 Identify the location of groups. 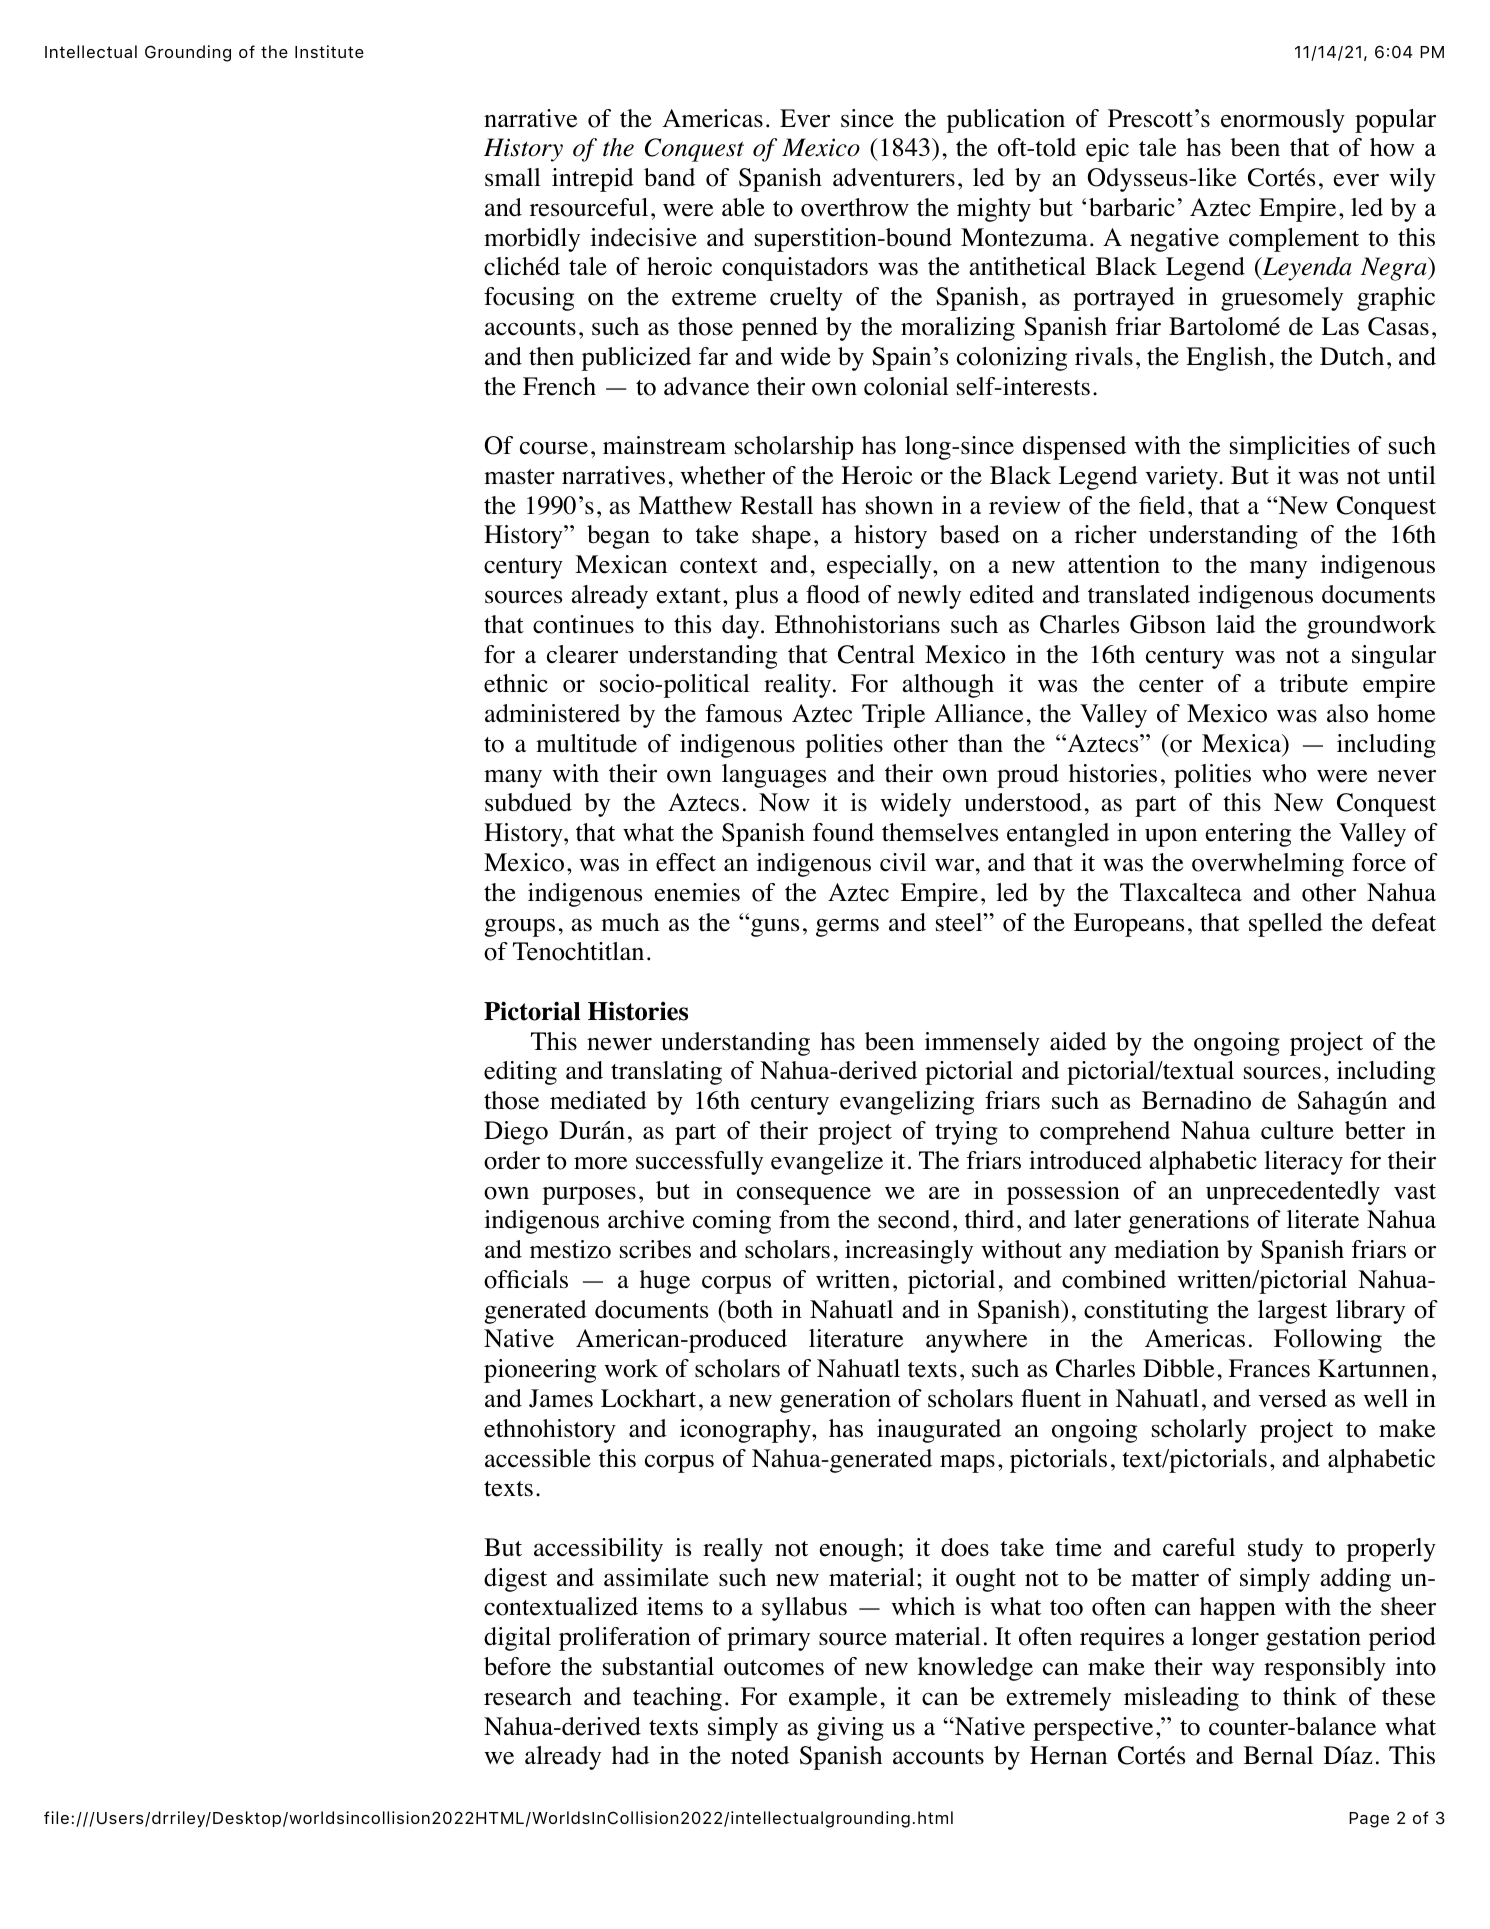
(519, 928).
